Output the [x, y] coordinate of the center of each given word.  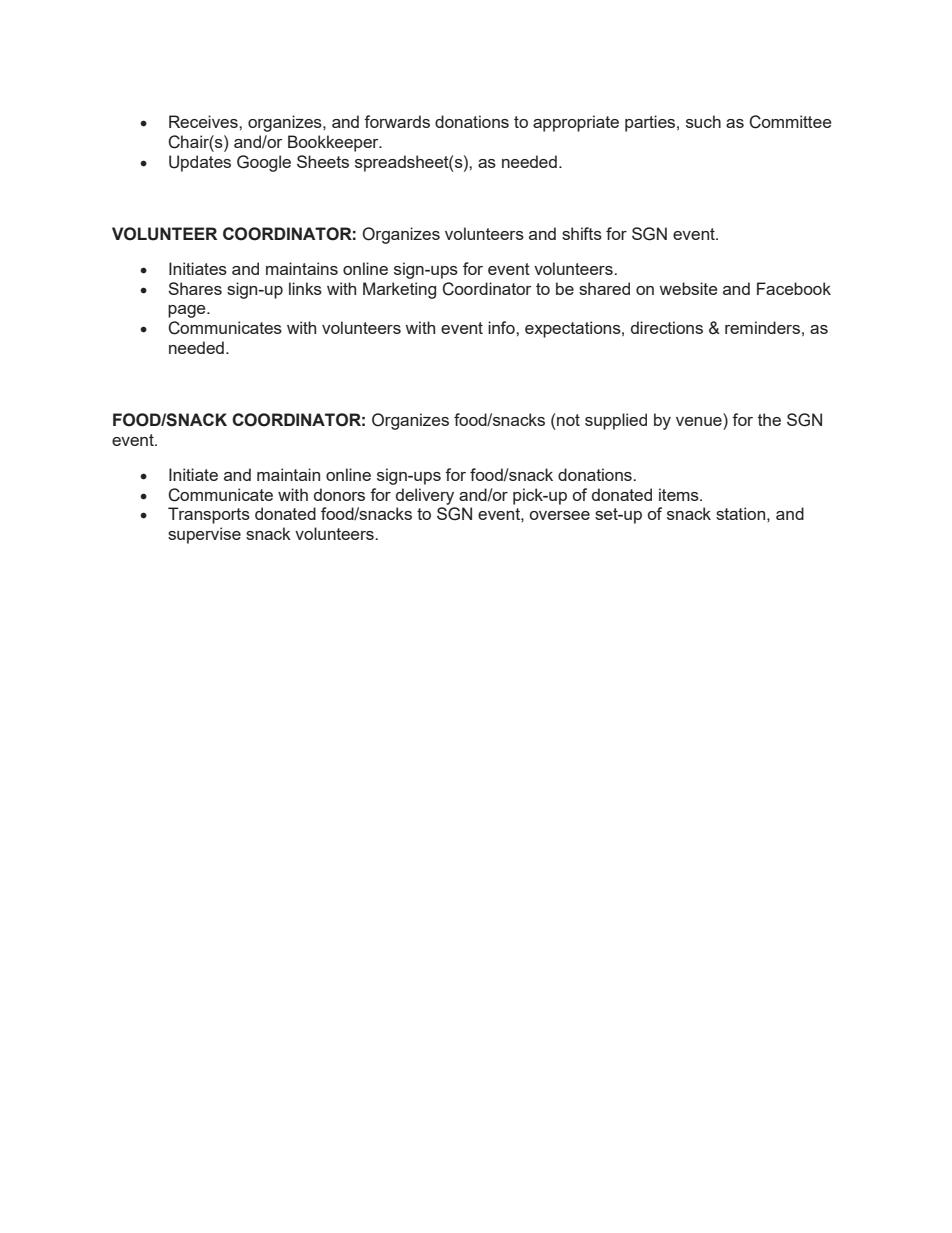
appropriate [576, 123]
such [703, 121]
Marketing [399, 290]
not [568, 420]
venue [699, 421]
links [305, 288]
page [188, 311]
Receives [204, 121]
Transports [209, 515]
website [689, 288]
